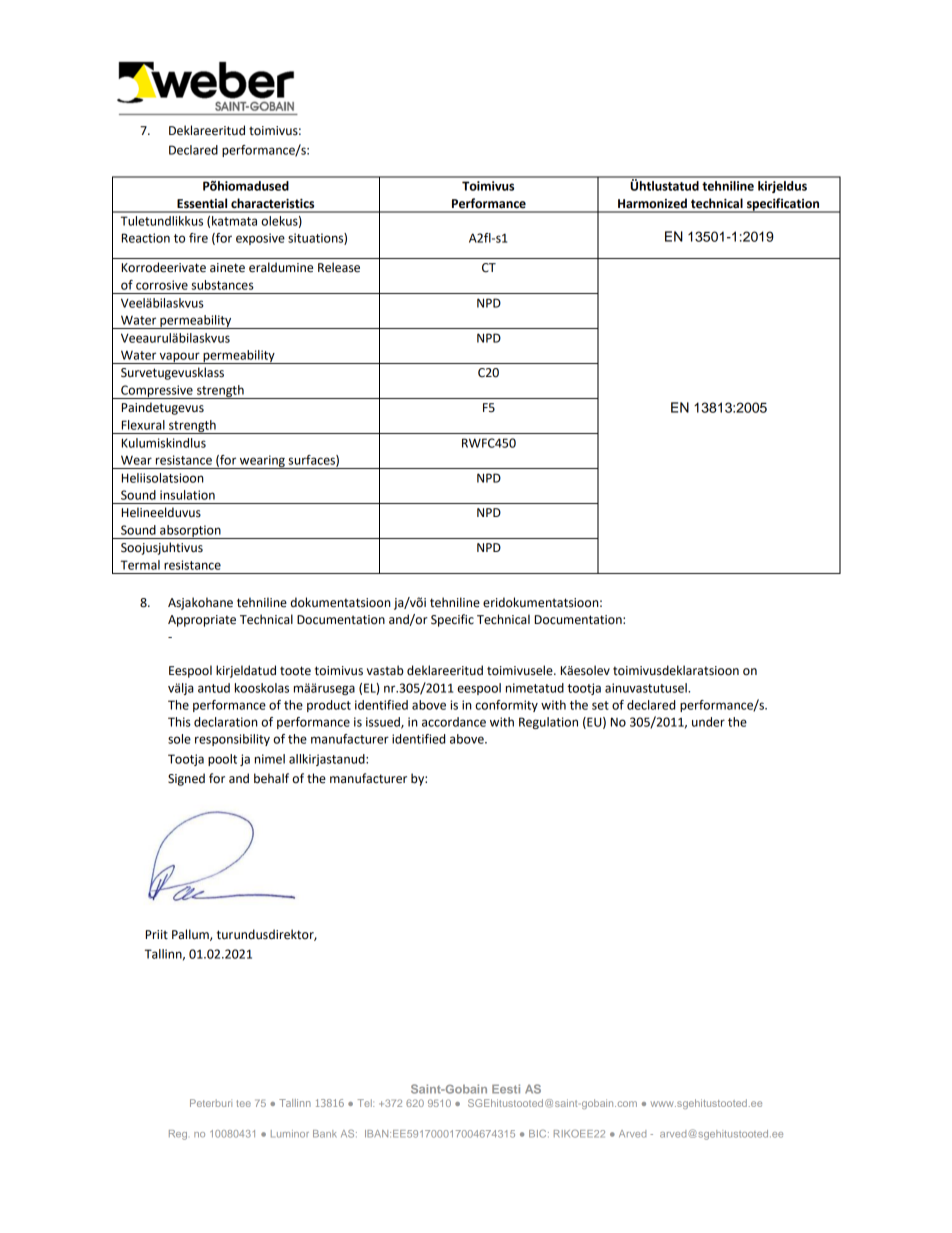 Image resolution: width=952 pixels, height=1233 pixels. Describe the element at coordinates (198, 238) in the screenshot. I see `fire` at that location.
